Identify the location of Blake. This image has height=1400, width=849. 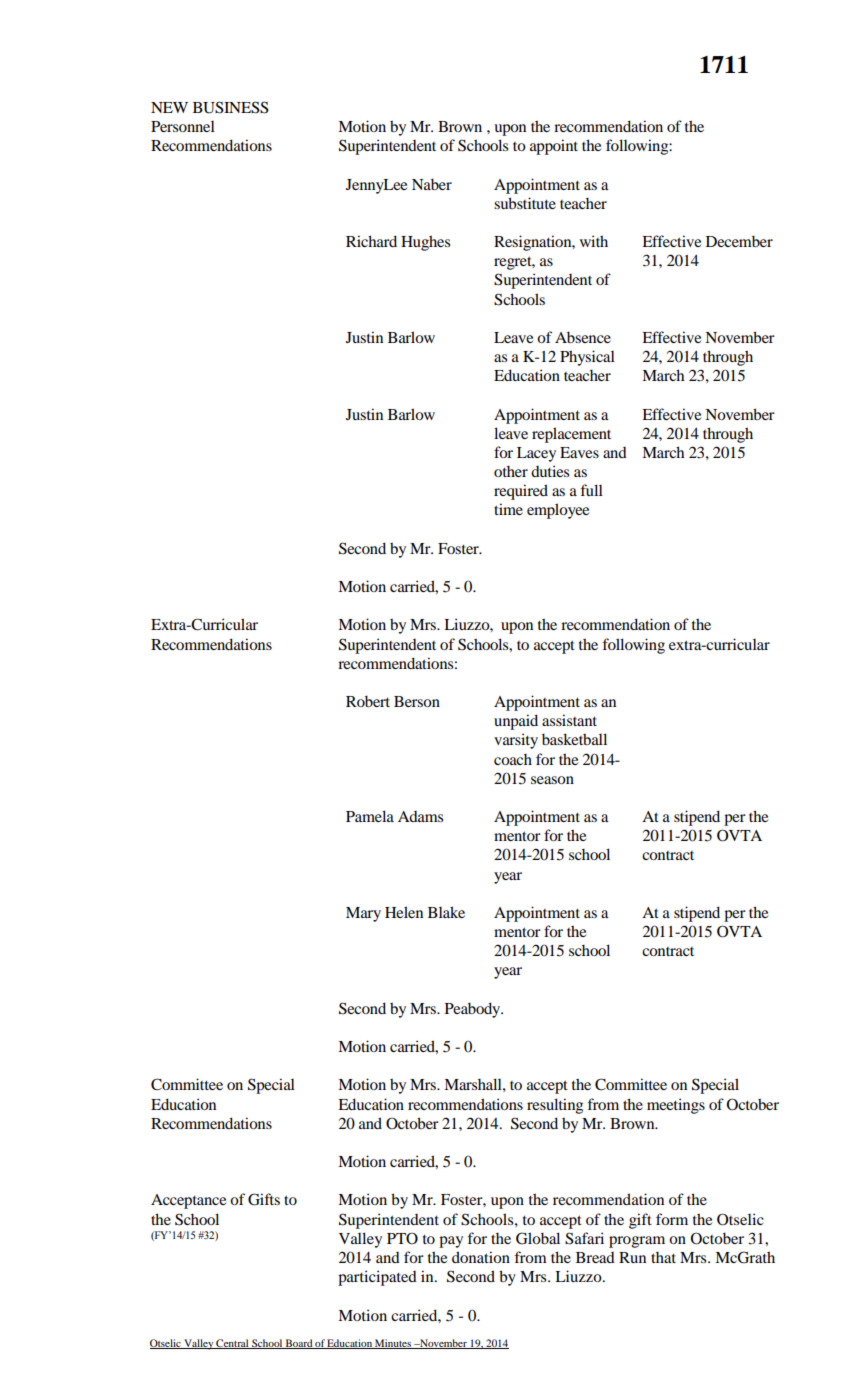
(446, 912).
